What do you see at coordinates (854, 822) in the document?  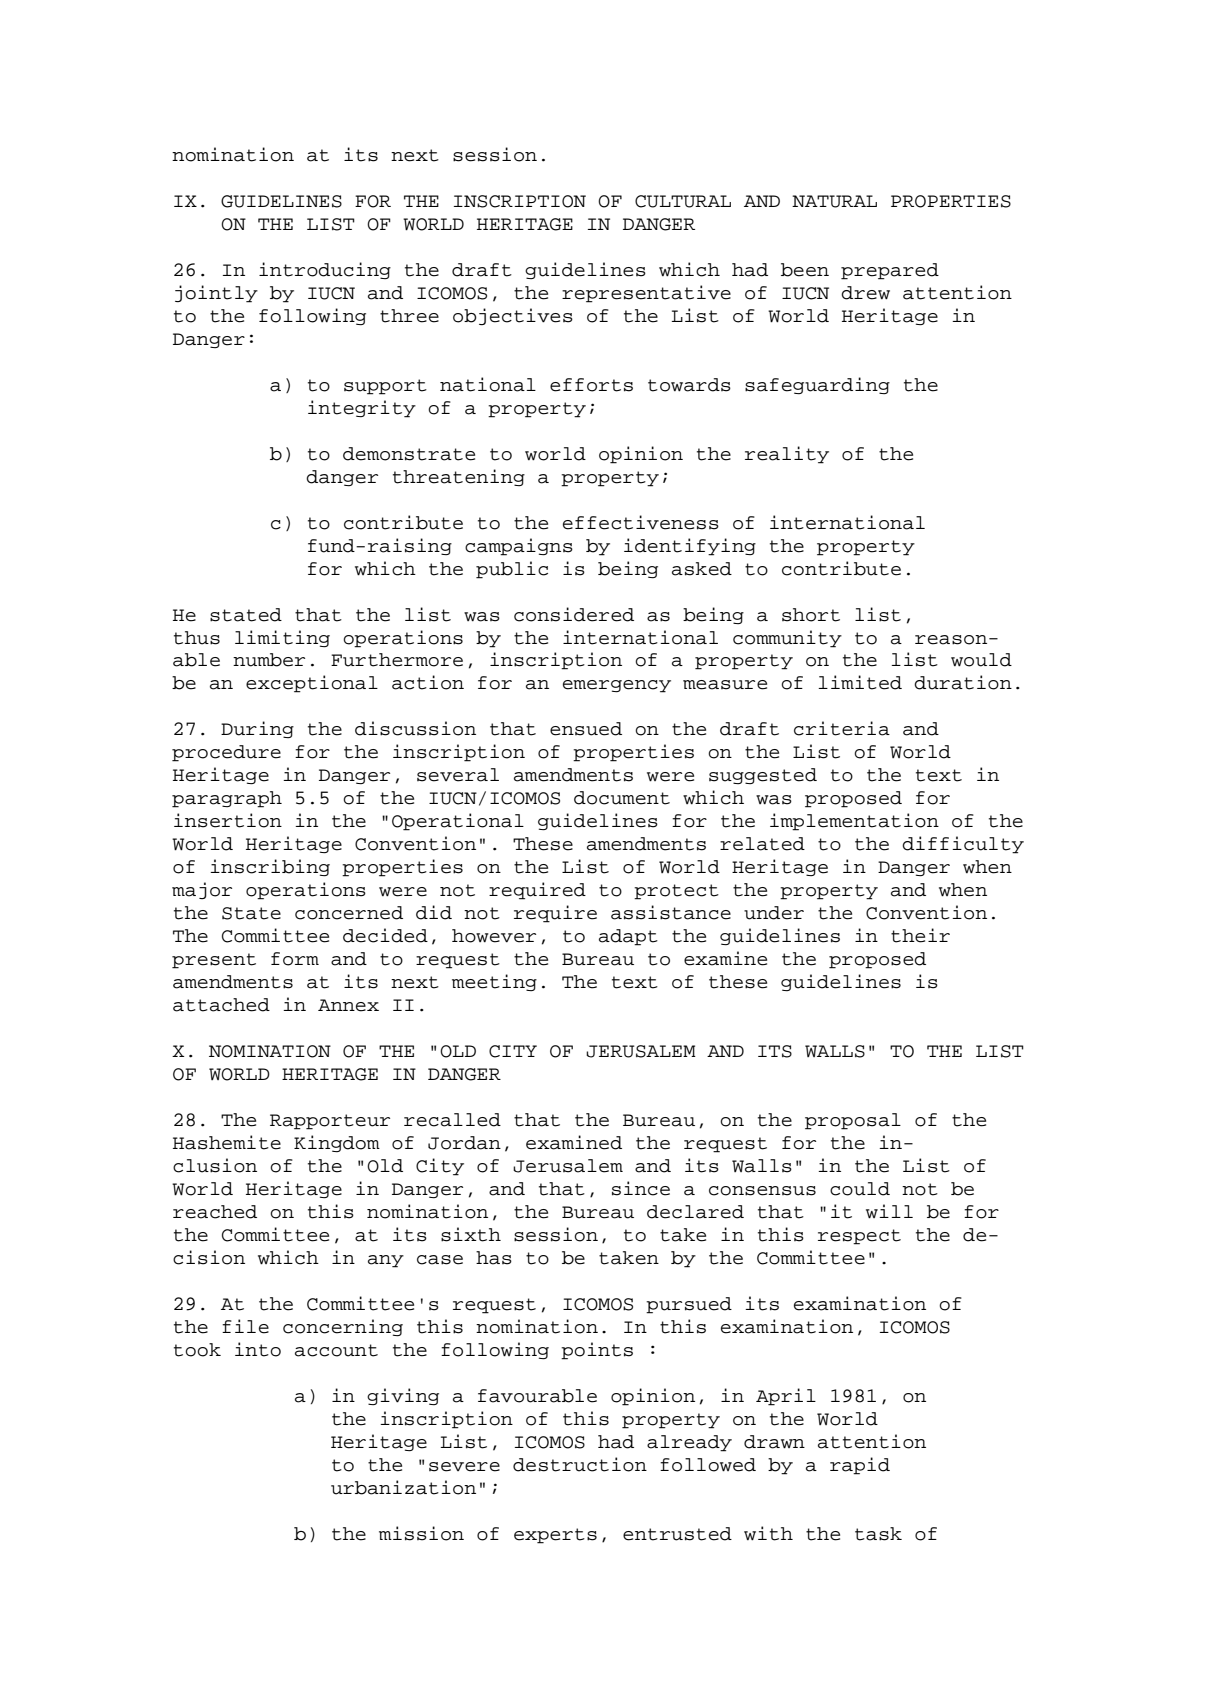 I see `implementation` at bounding box center [854, 822].
